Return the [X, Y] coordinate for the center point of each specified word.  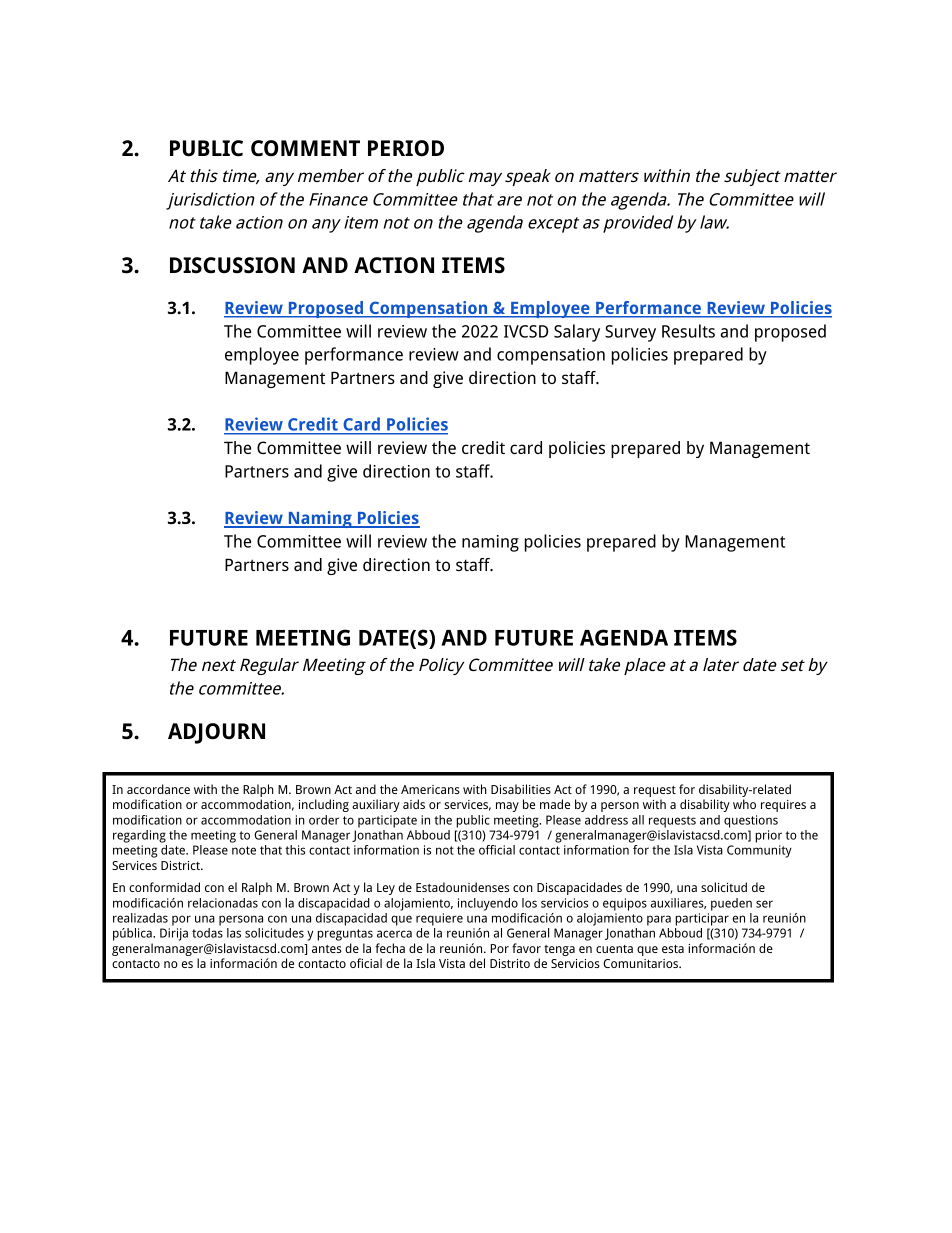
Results [688, 331]
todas [207, 933]
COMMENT [305, 148]
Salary [577, 333]
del [477, 963]
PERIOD [406, 148]
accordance [158, 789]
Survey [630, 333]
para [659, 920]
